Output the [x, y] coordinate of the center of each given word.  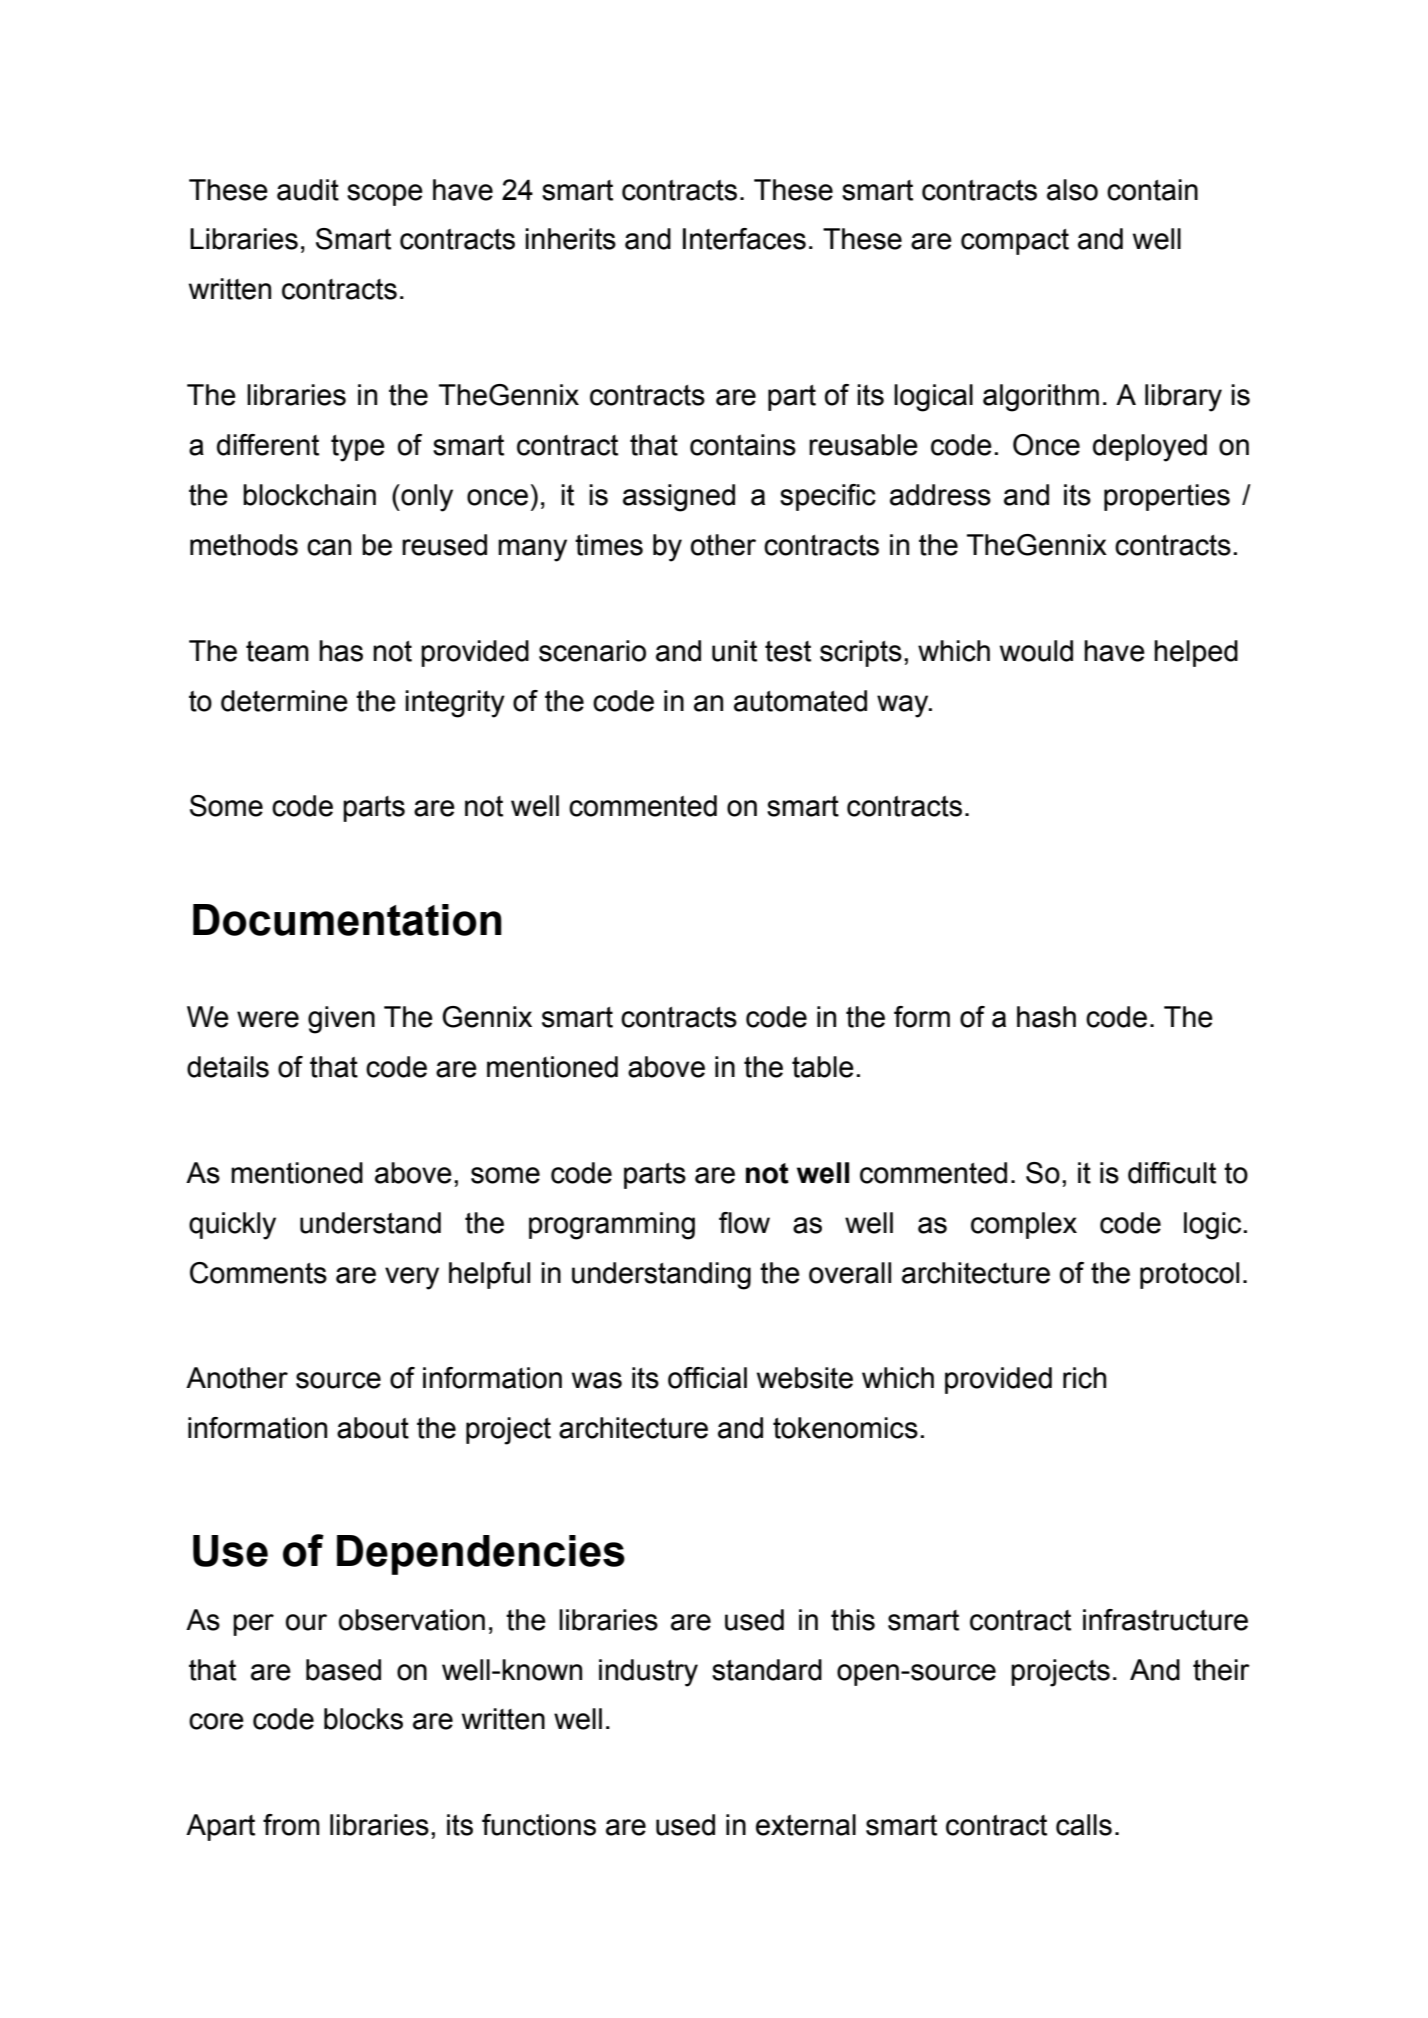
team [277, 651]
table [823, 1067]
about [373, 1428]
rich [1084, 1378]
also [1072, 190]
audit [308, 190]
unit [734, 651]
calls [1084, 1825]
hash [1046, 1017]
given [341, 1020]
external [806, 1825]
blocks [363, 1719]
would [1036, 651]
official [707, 1378]
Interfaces [744, 239]
